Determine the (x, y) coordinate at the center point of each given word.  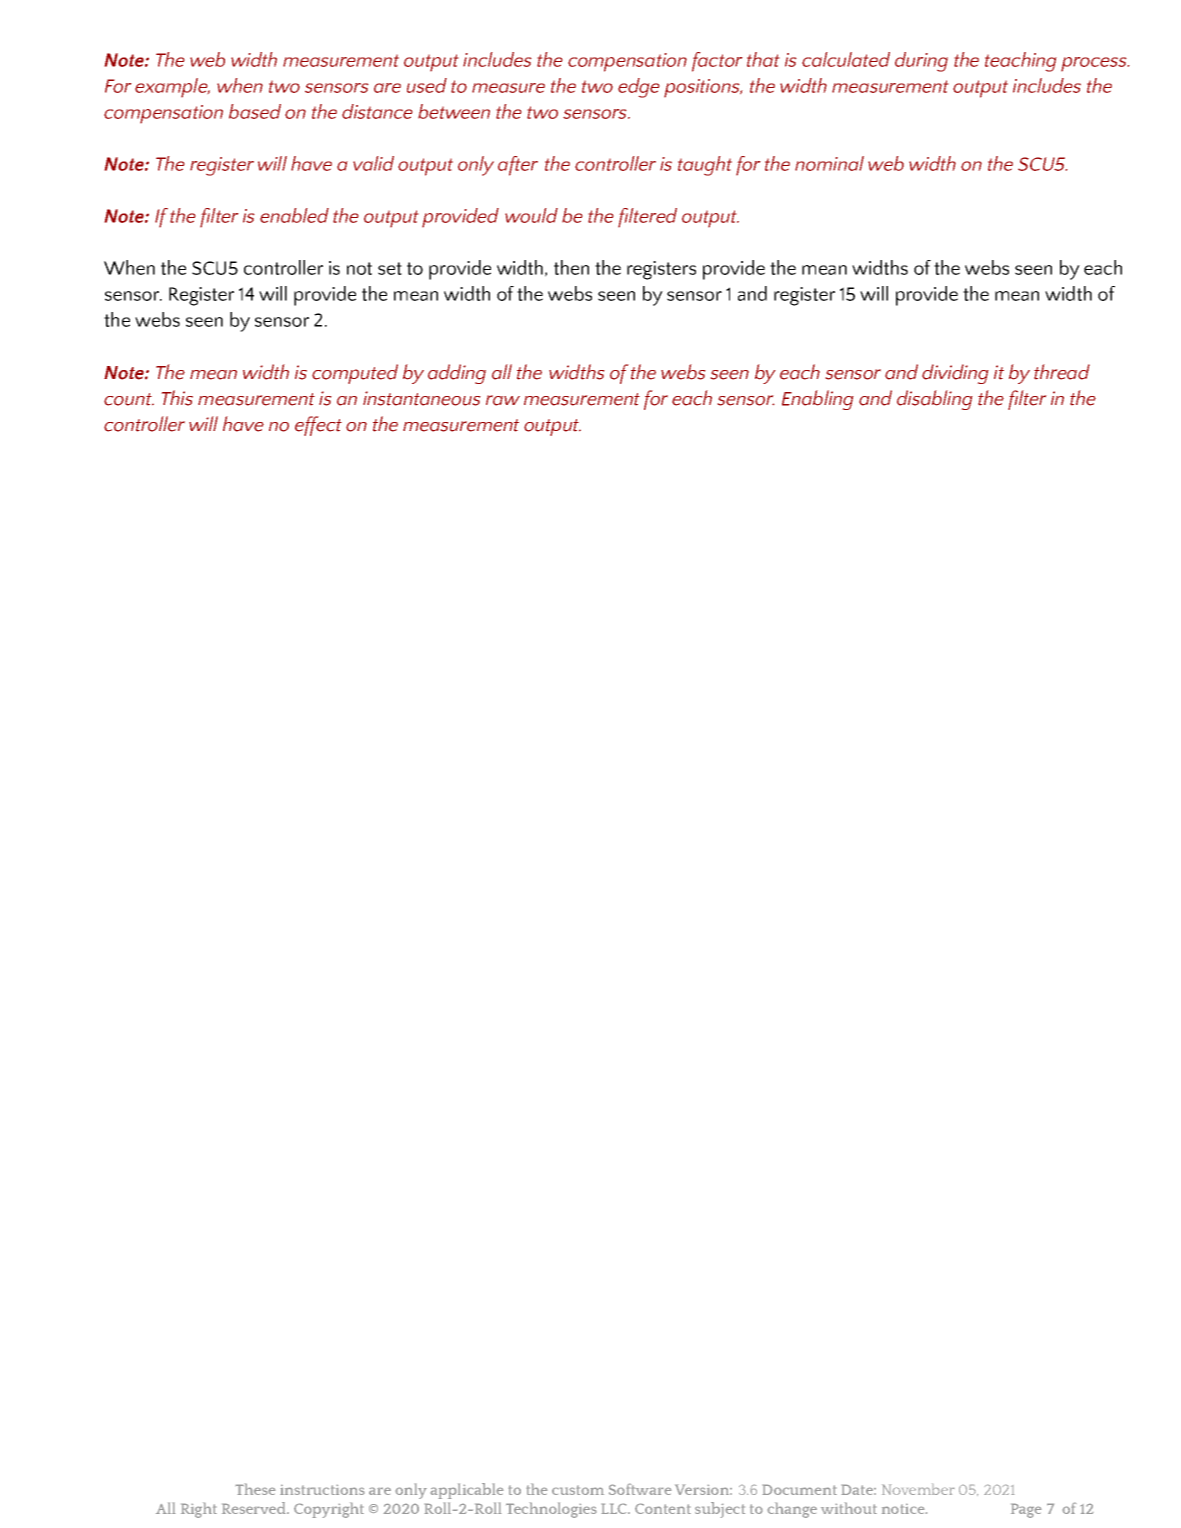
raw (503, 400)
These (255, 1489)
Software (640, 1489)
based (255, 111)
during (921, 62)
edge (639, 88)
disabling (935, 400)
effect (318, 426)
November (918, 1489)
